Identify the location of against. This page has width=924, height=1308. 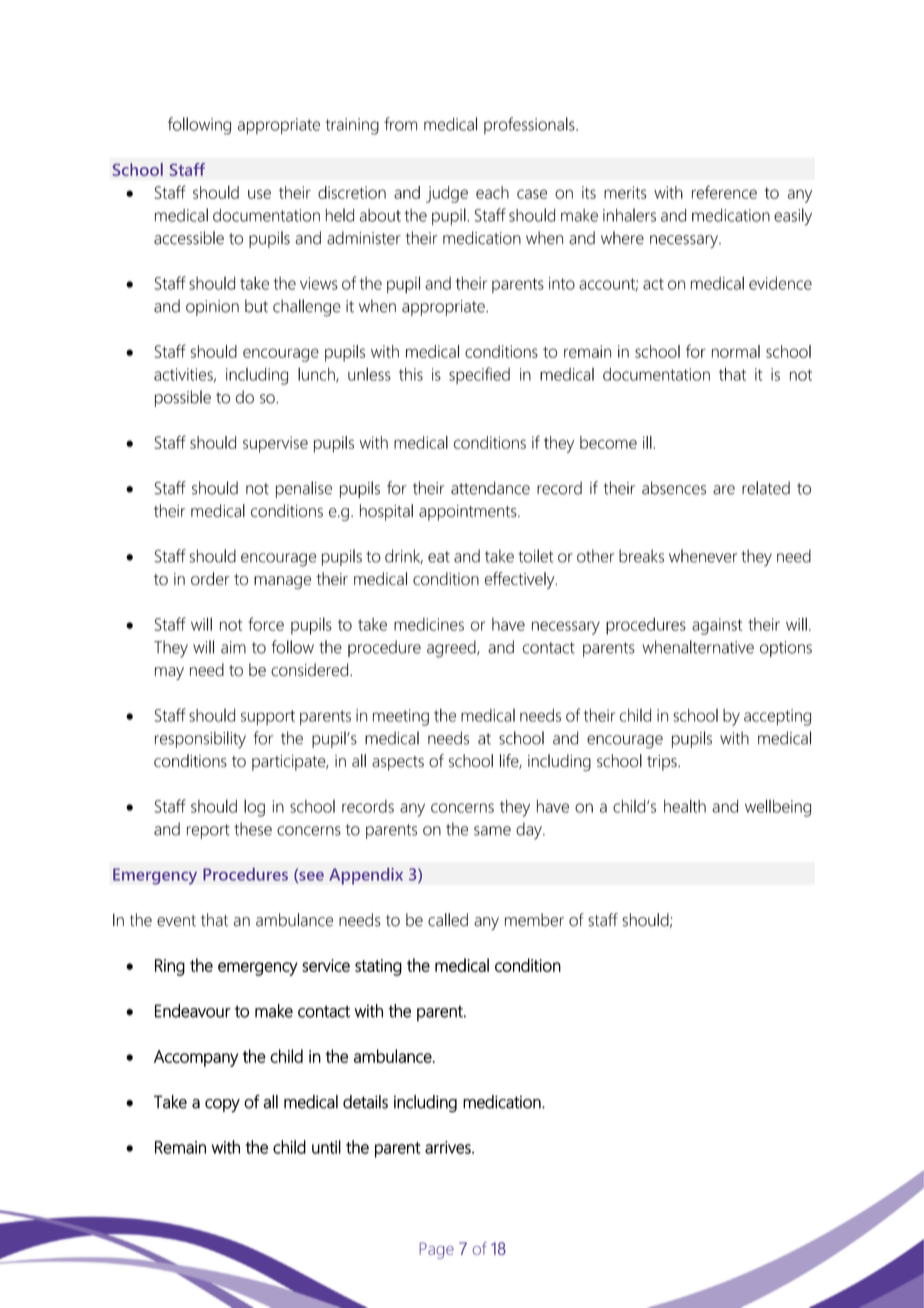
(717, 626).
